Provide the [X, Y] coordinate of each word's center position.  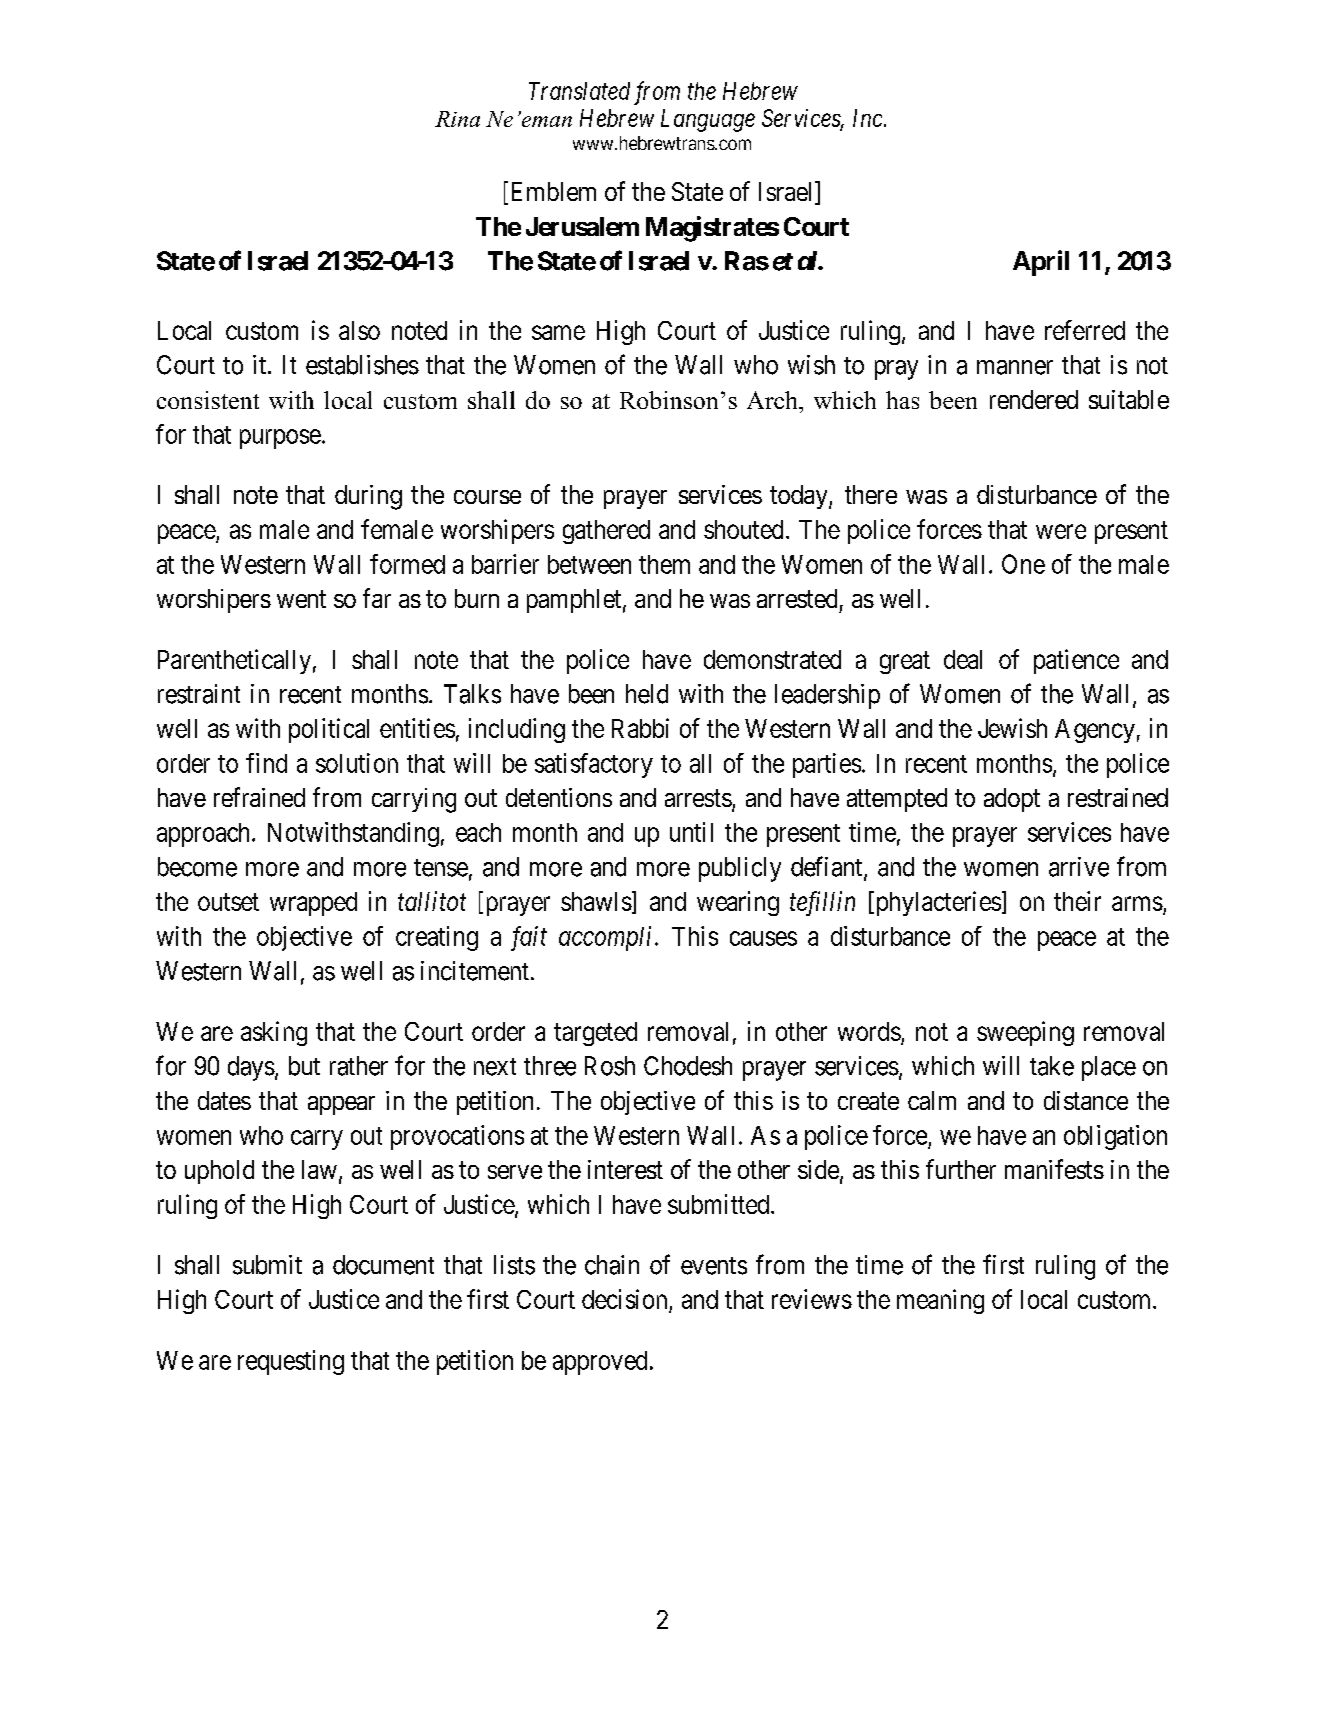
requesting [291, 1362]
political [329, 730]
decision [626, 1300]
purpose [280, 439]
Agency [1095, 731]
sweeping [1025, 1033]
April [1041, 263]
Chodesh [688, 1066]
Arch [773, 400]
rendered [1034, 399]
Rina [457, 119]
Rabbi [640, 728]
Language [708, 120]
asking [274, 1033]
